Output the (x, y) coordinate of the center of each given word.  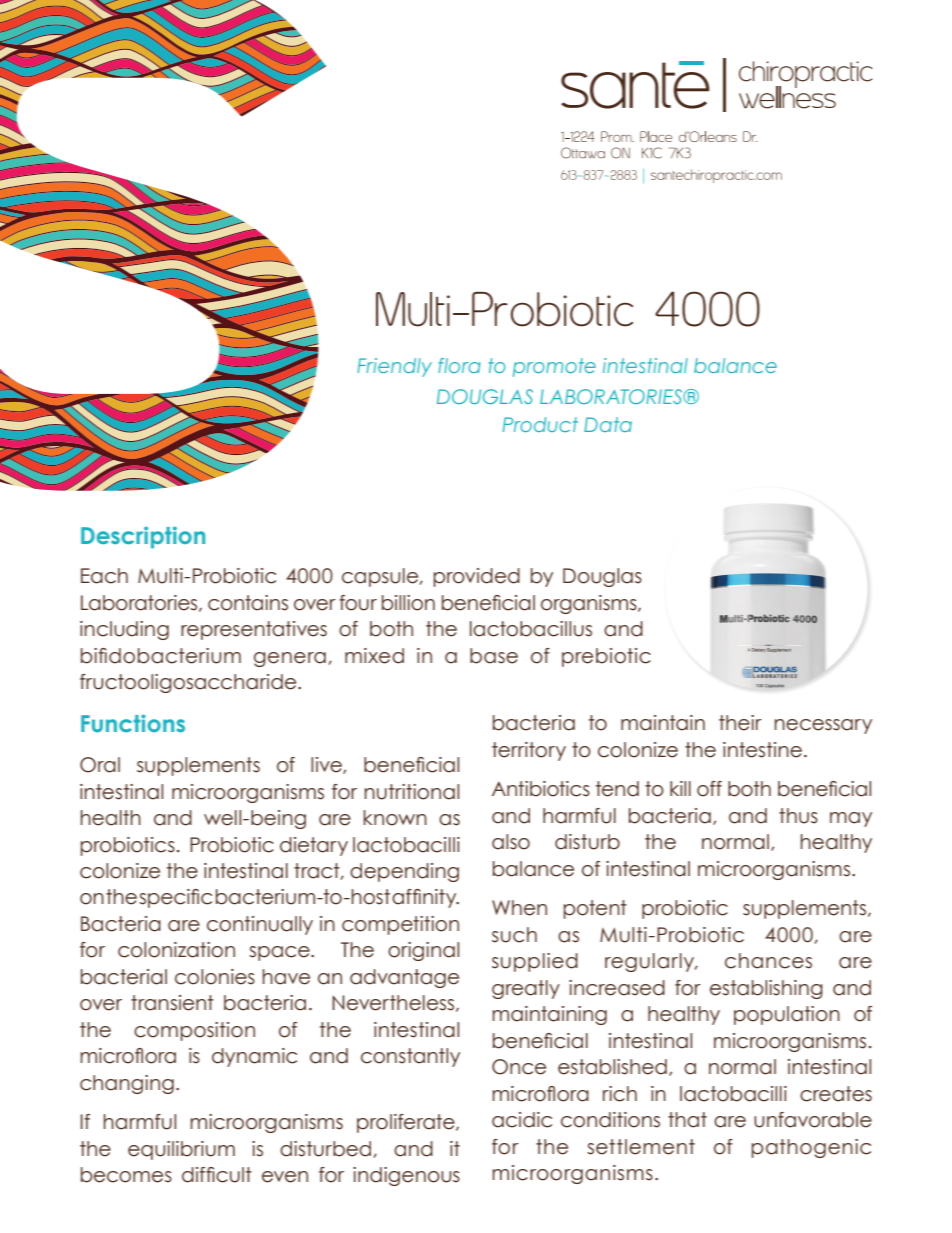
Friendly (394, 367)
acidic (522, 1120)
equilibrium (181, 1150)
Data (608, 424)
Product (540, 424)
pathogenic (811, 1148)
